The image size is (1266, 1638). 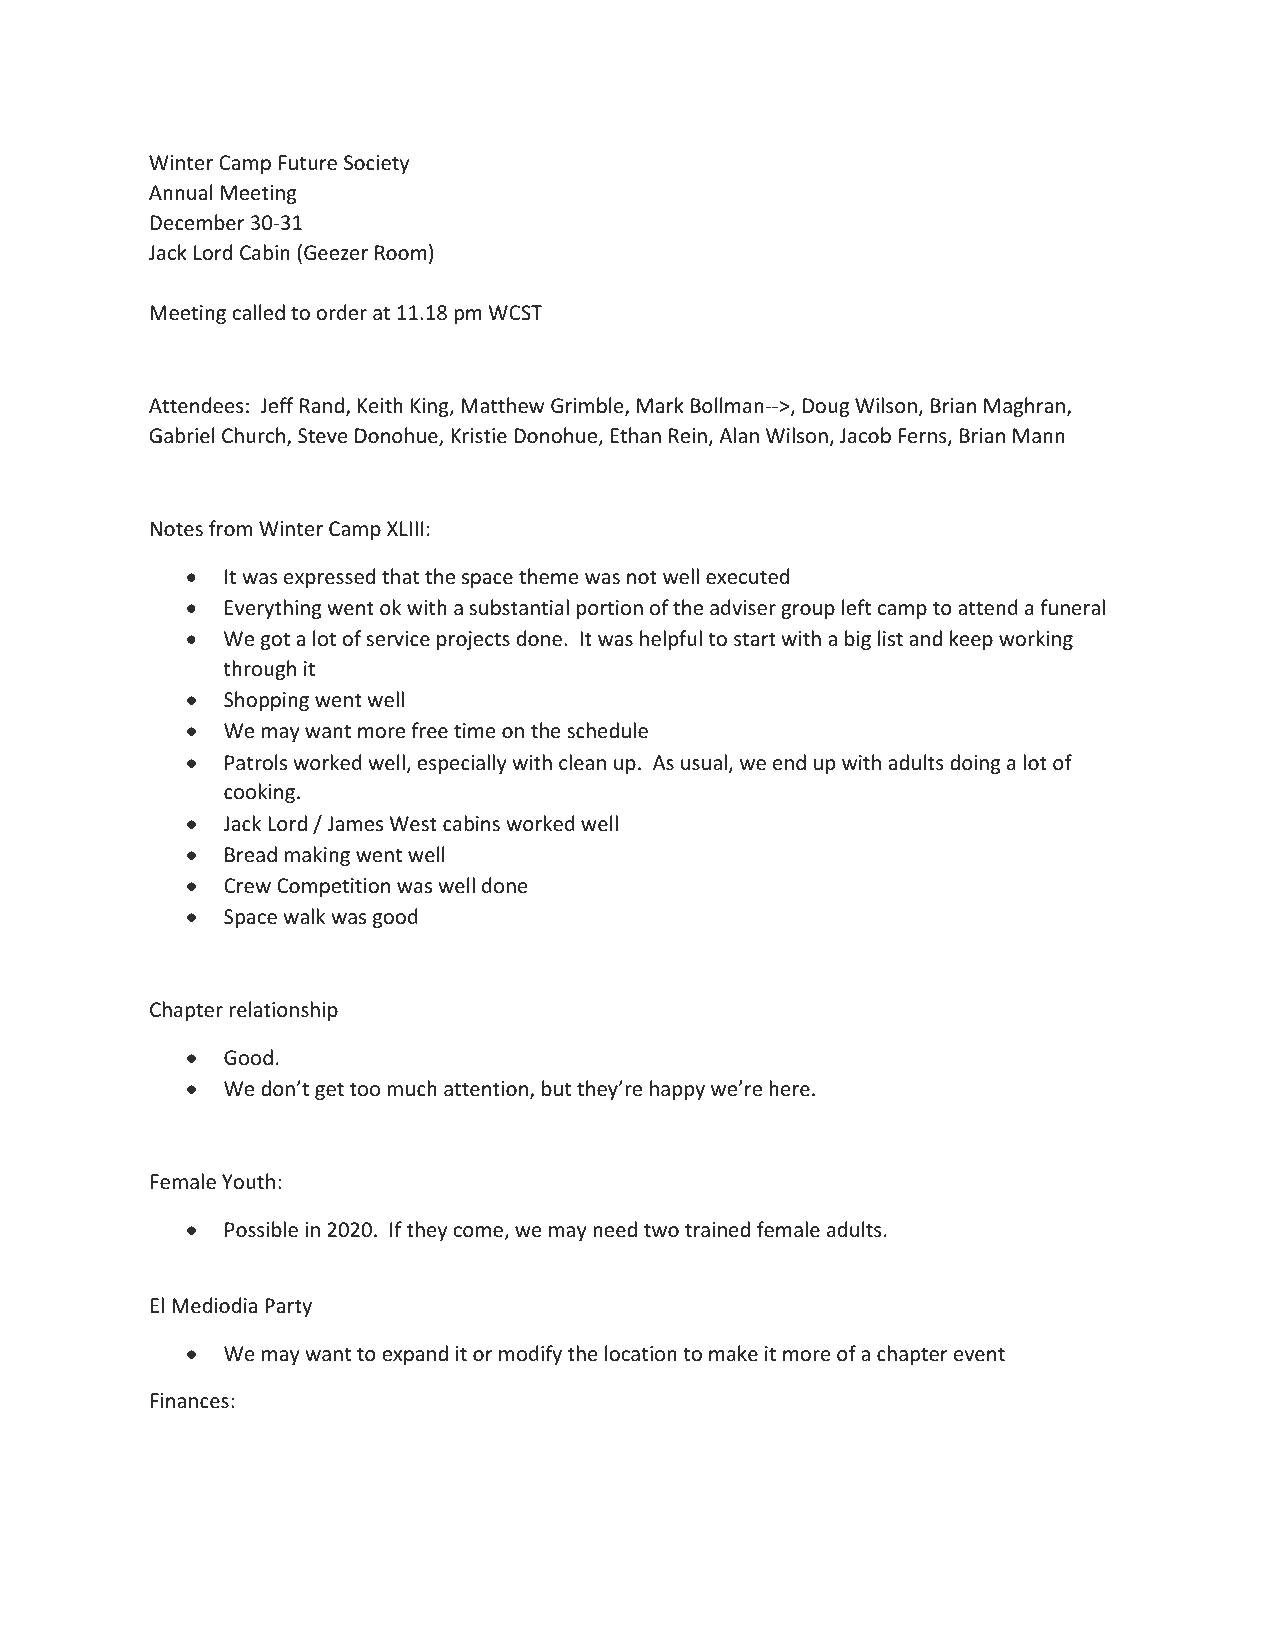 I want to click on Doug, so click(x=826, y=407).
